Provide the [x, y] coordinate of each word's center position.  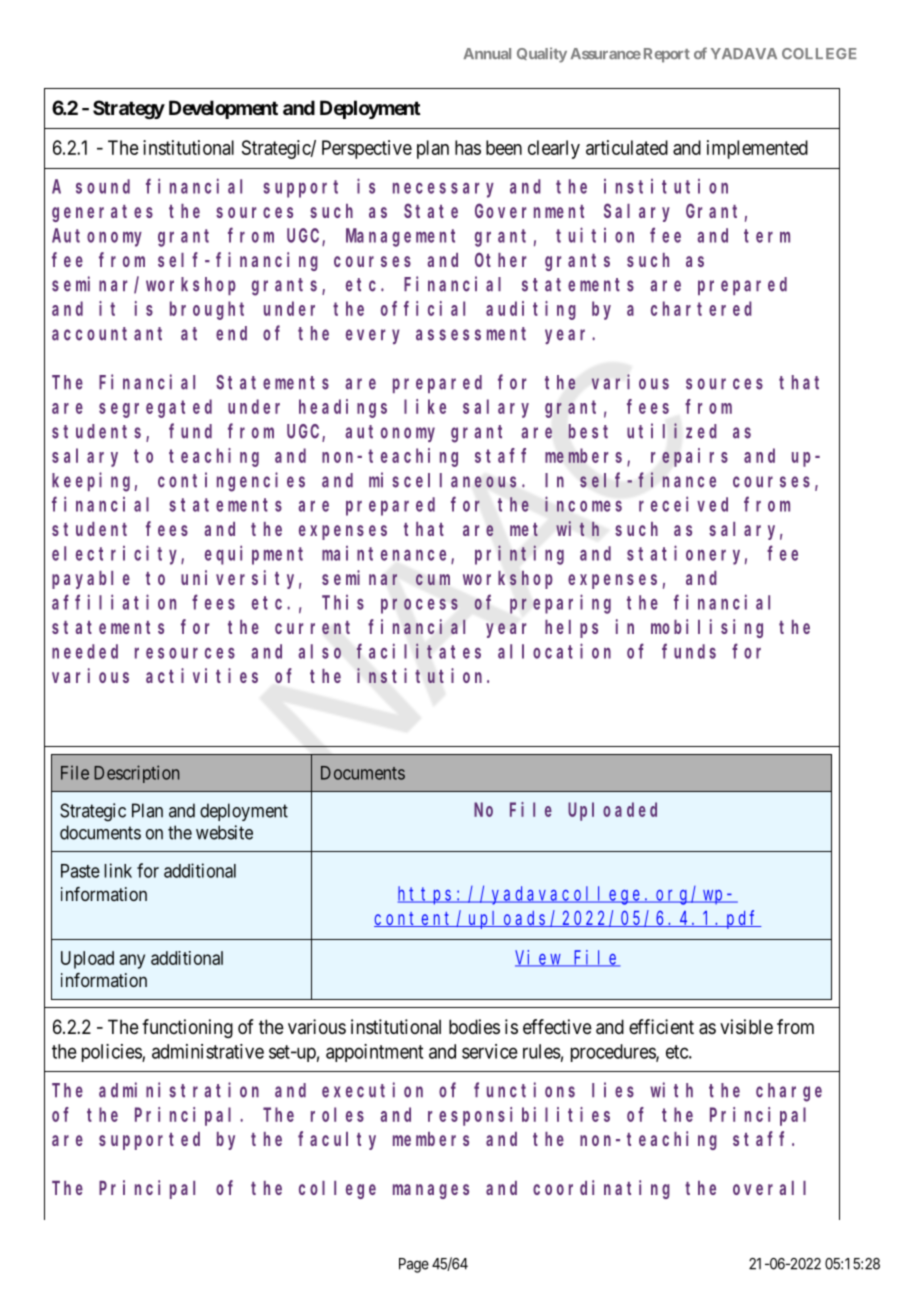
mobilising [707, 628]
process [419, 606]
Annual [487, 53]
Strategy [129, 109]
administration [179, 1090]
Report [667, 55]
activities [202, 675]
